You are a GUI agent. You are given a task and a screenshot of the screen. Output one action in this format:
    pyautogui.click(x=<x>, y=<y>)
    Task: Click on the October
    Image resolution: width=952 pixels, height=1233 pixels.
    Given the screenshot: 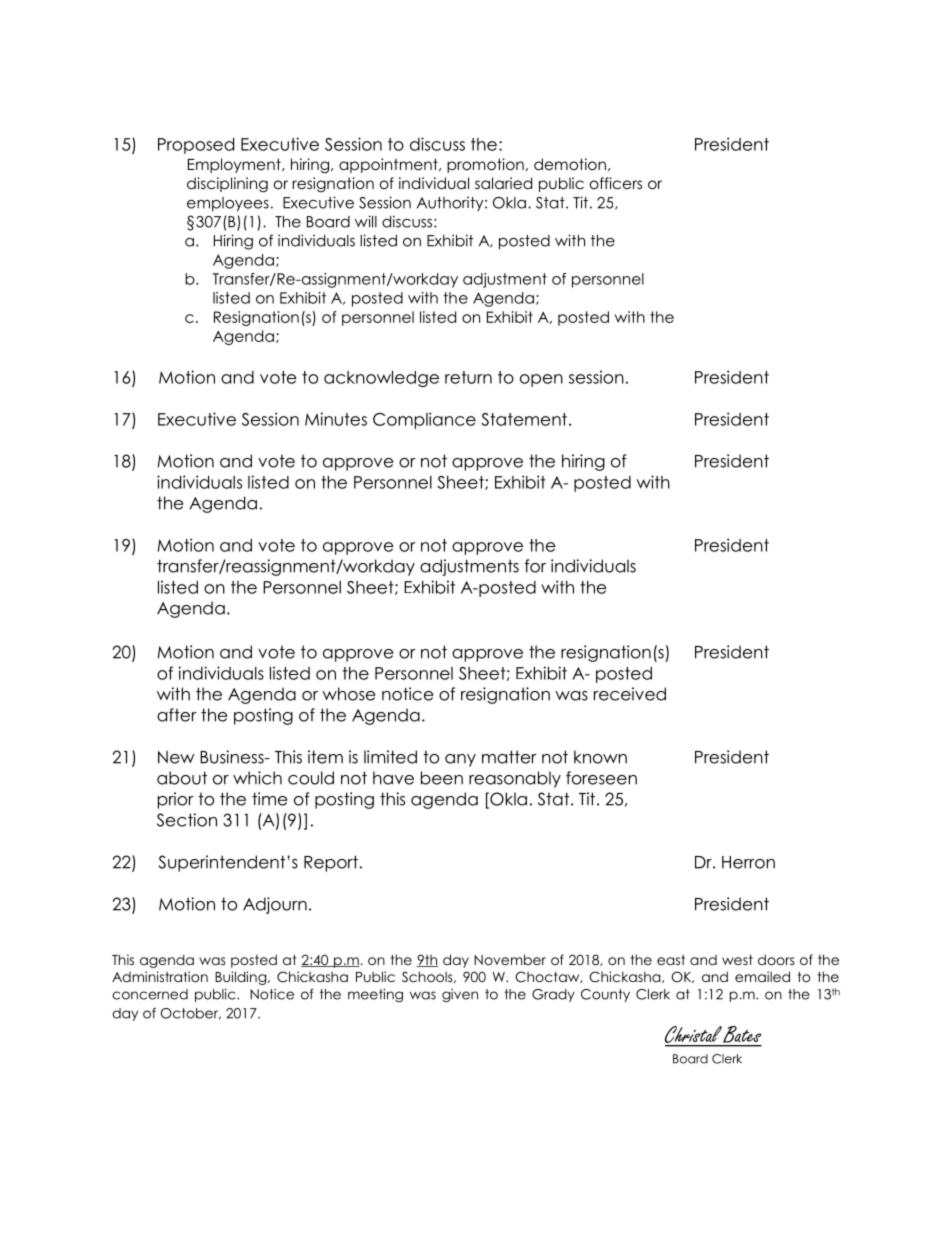 What is the action you would take?
    pyautogui.click(x=190, y=1014)
